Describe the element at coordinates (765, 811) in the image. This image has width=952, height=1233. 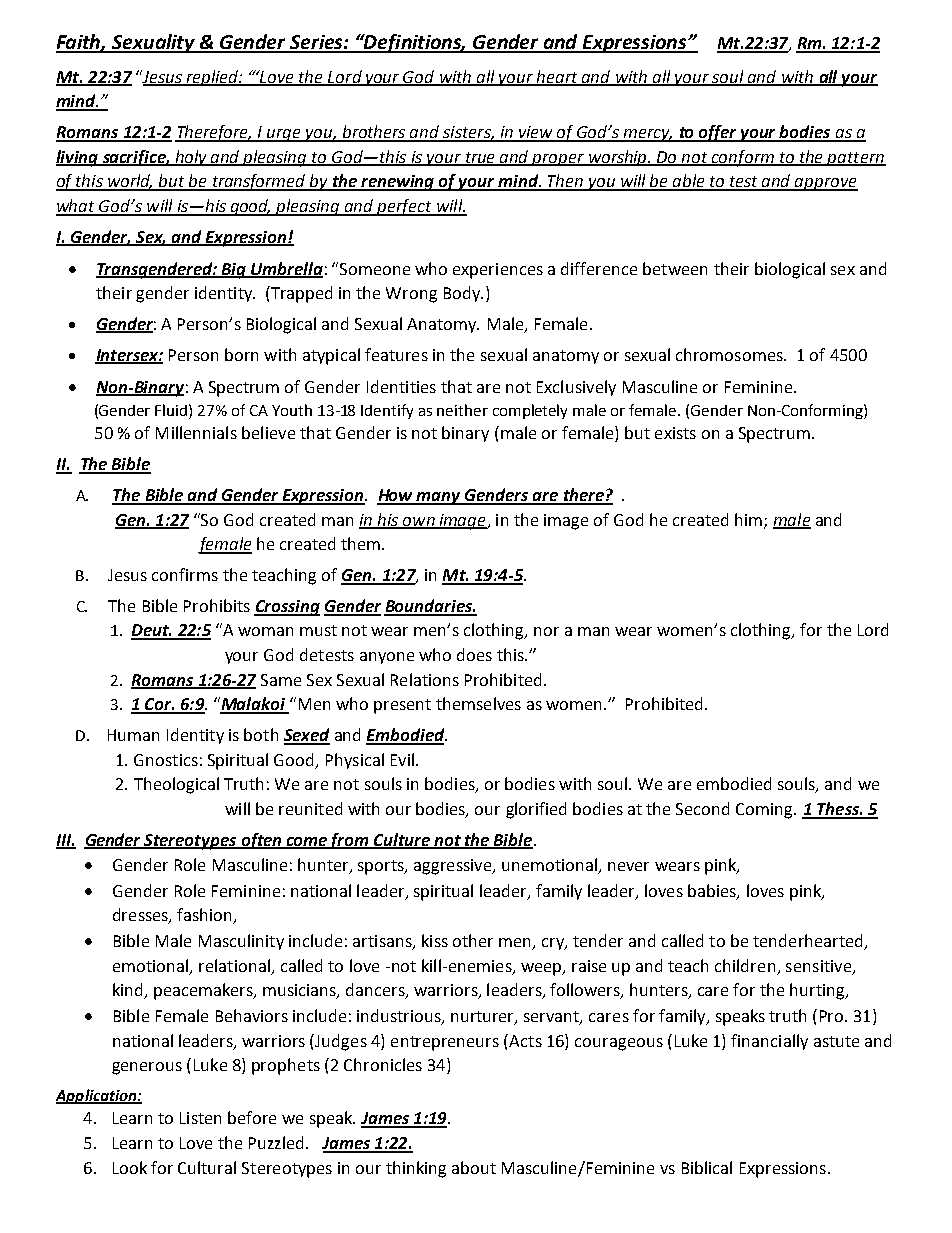
I see `Coming` at that location.
